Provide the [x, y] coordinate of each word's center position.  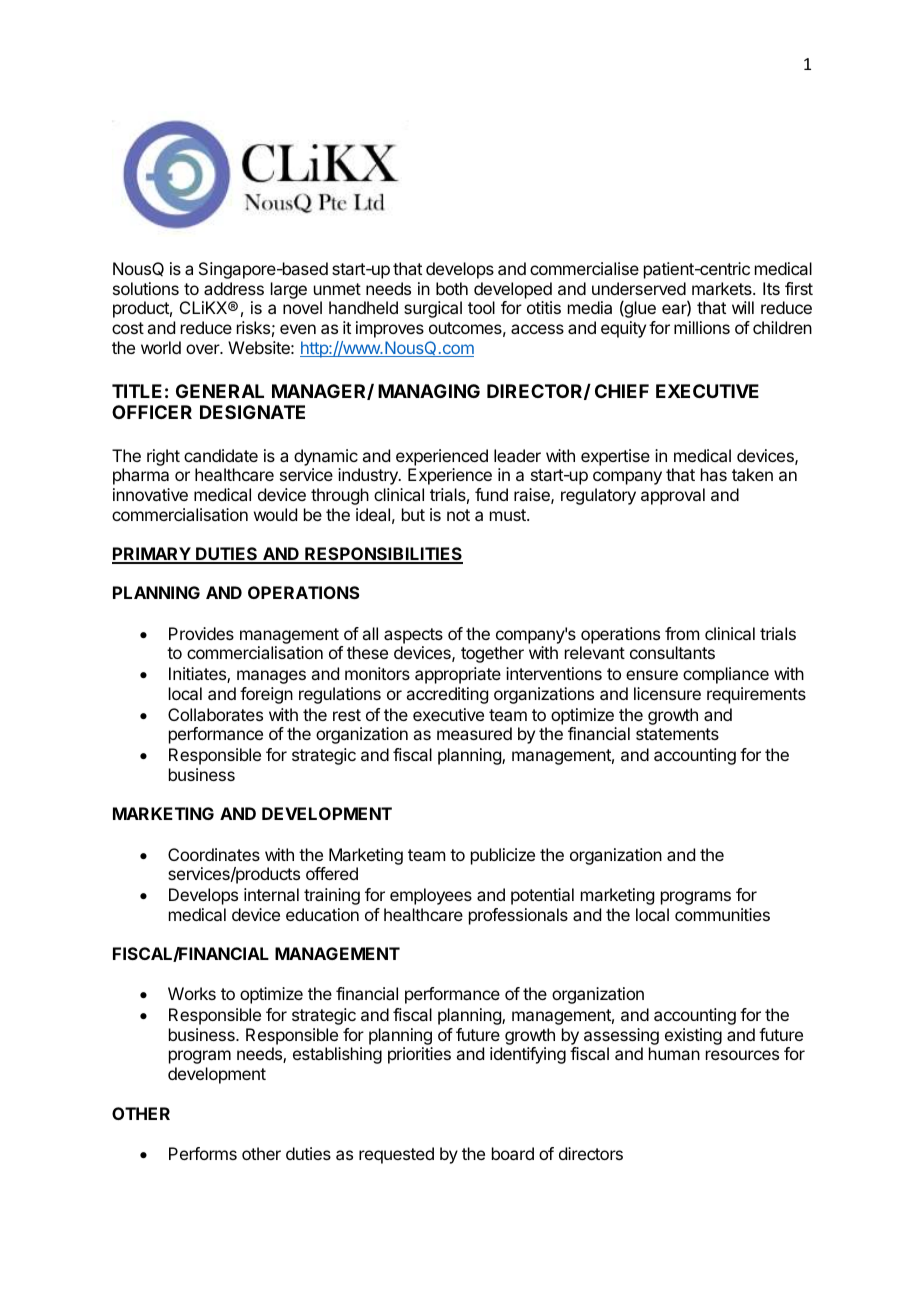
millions [702, 327]
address [234, 288]
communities [722, 914]
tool [481, 307]
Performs [203, 1153]
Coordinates [214, 854]
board [513, 1153]
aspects [413, 636]
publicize [503, 856]
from [682, 633]
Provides [201, 633]
